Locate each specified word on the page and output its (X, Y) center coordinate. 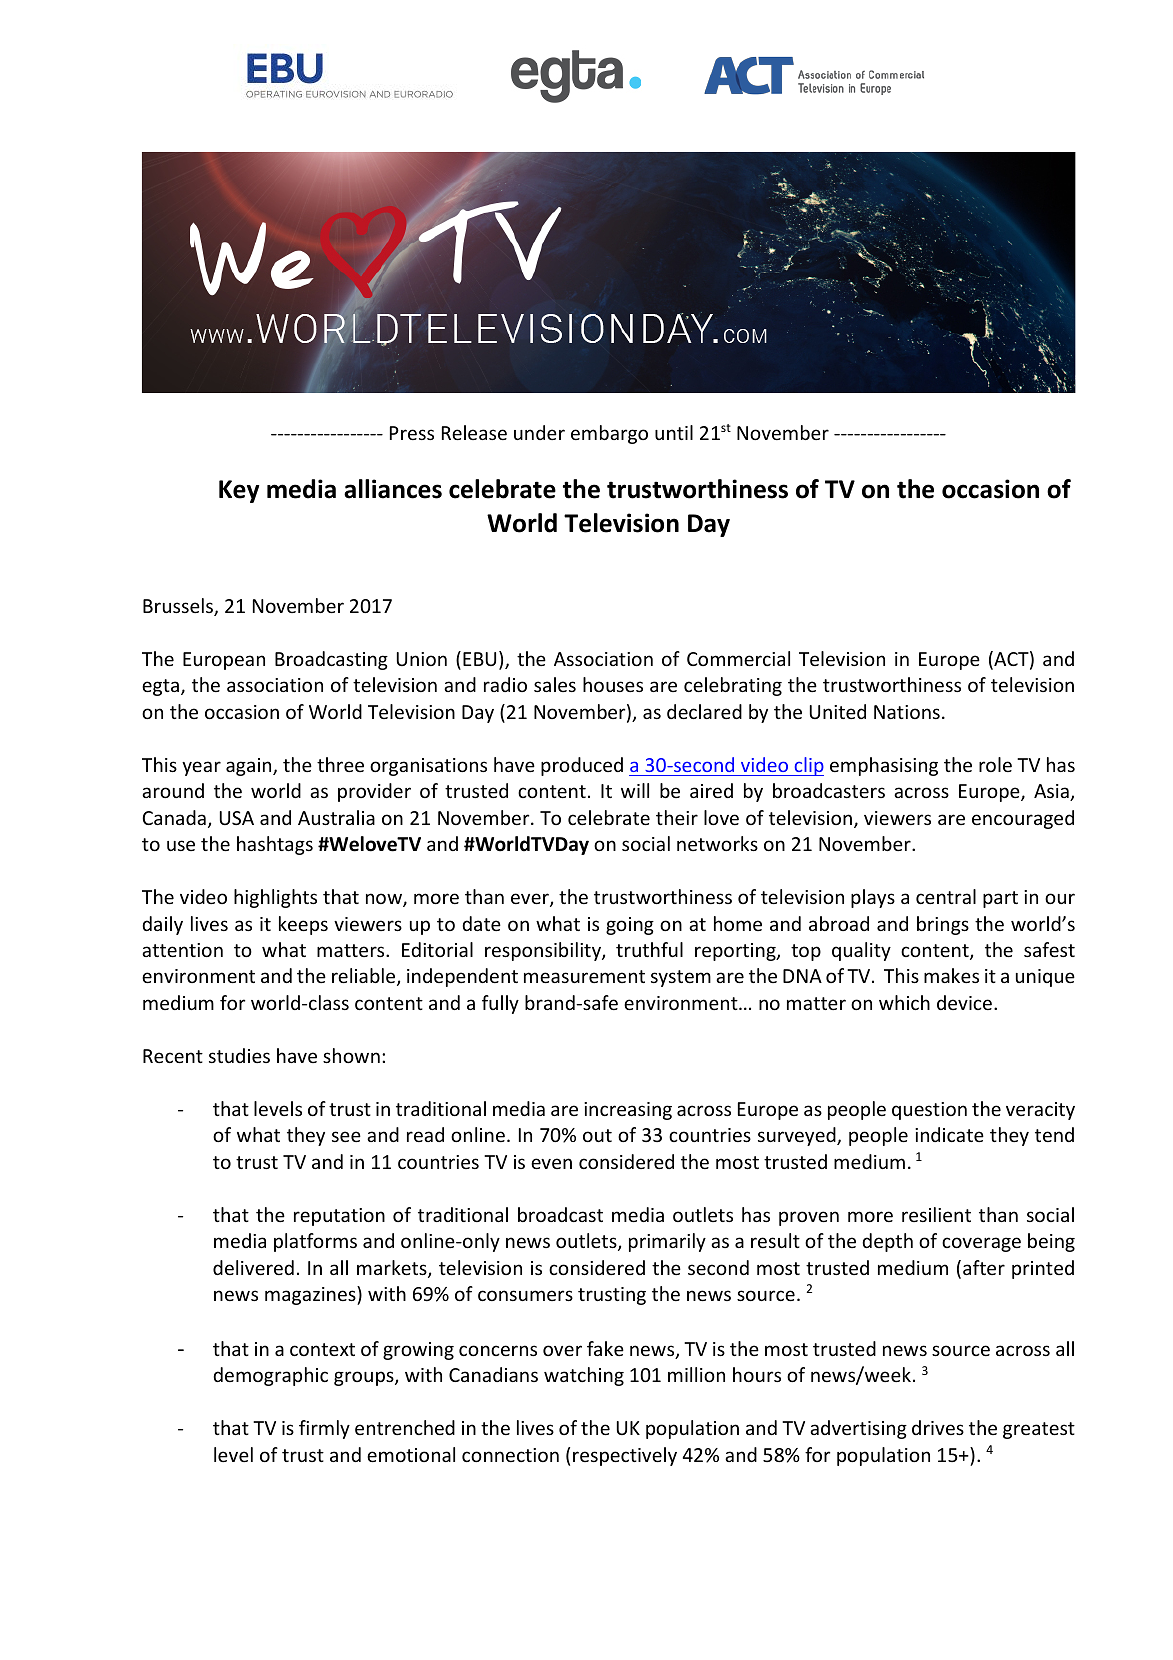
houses (613, 684)
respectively (625, 1456)
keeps (303, 925)
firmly (324, 1429)
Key (239, 491)
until (674, 432)
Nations (907, 712)
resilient (936, 1214)
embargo (609, 434)
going (630, 926)
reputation (339, 1217)
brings (943, 925)
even (551, 1163)
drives (938, 1427)
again (250, 767)
